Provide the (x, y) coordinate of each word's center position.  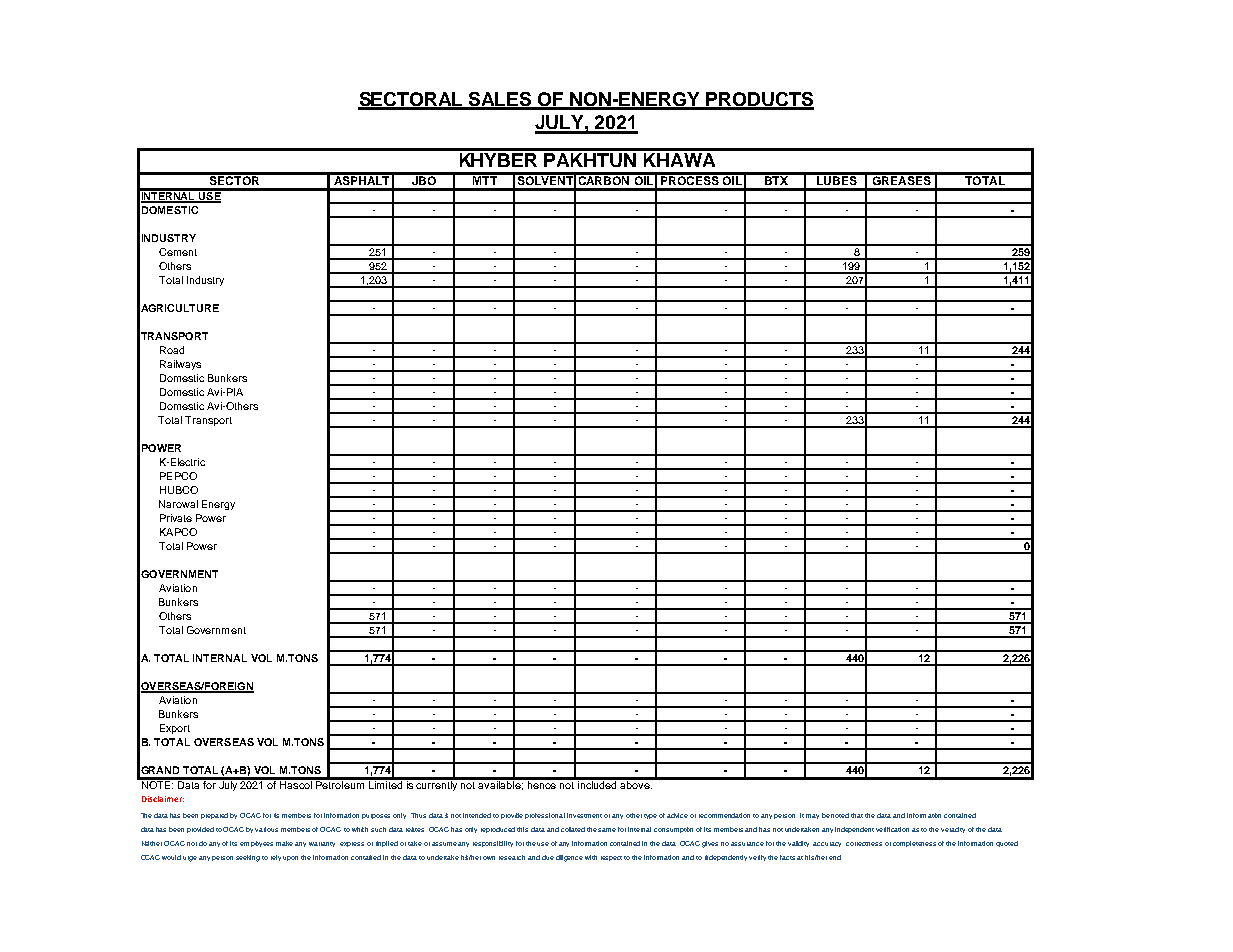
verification (892, 829)
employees (256, 844)
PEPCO (178, 476)
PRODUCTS (759, 100)
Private (176, 518)
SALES (500, 100)
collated (573, 829)
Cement (178, 252)
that (857, 815)
